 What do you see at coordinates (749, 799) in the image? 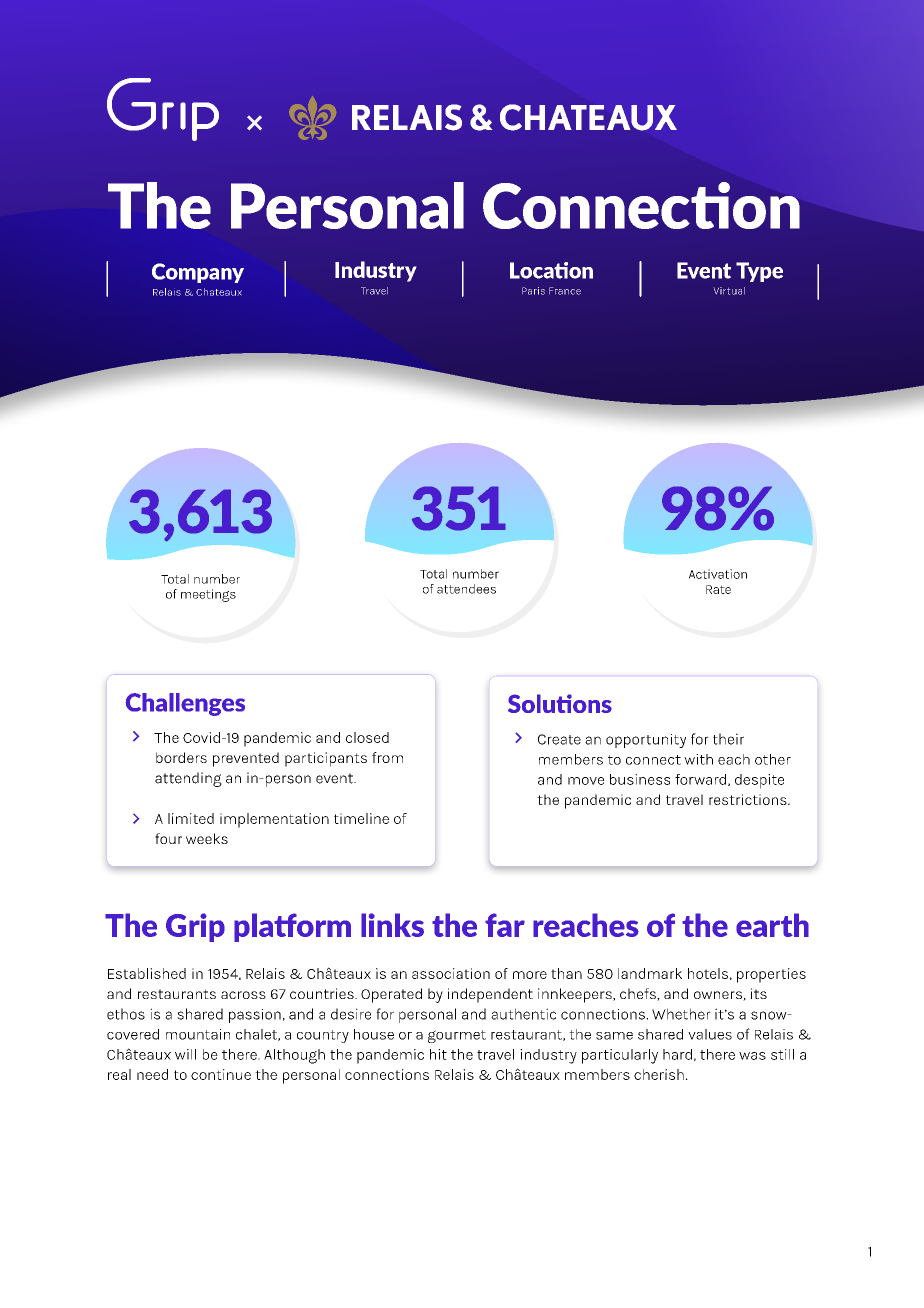
I see `restrictions` at bounding box center [749, 799].
